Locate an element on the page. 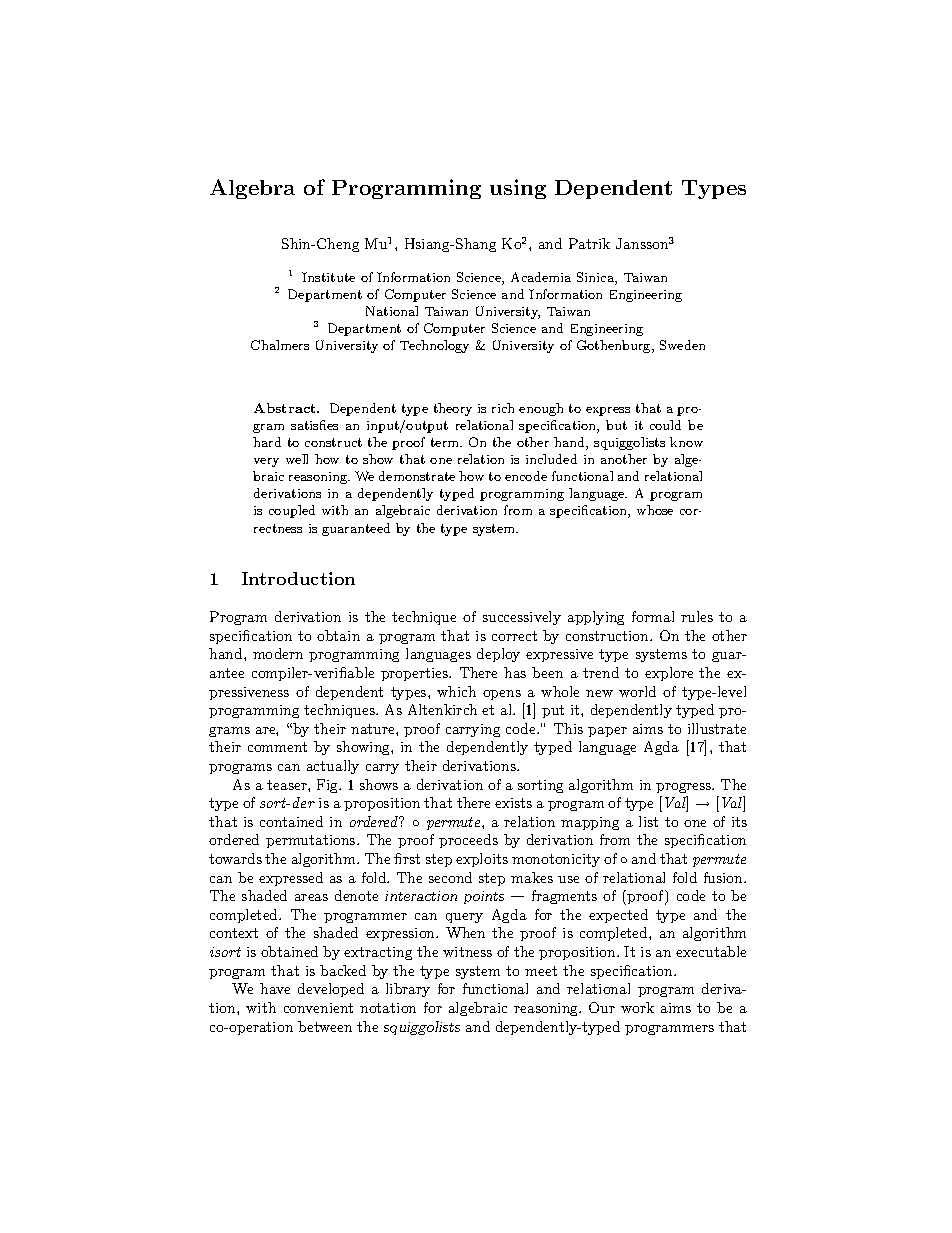  Abstract is located at coordinates (286, 408).
